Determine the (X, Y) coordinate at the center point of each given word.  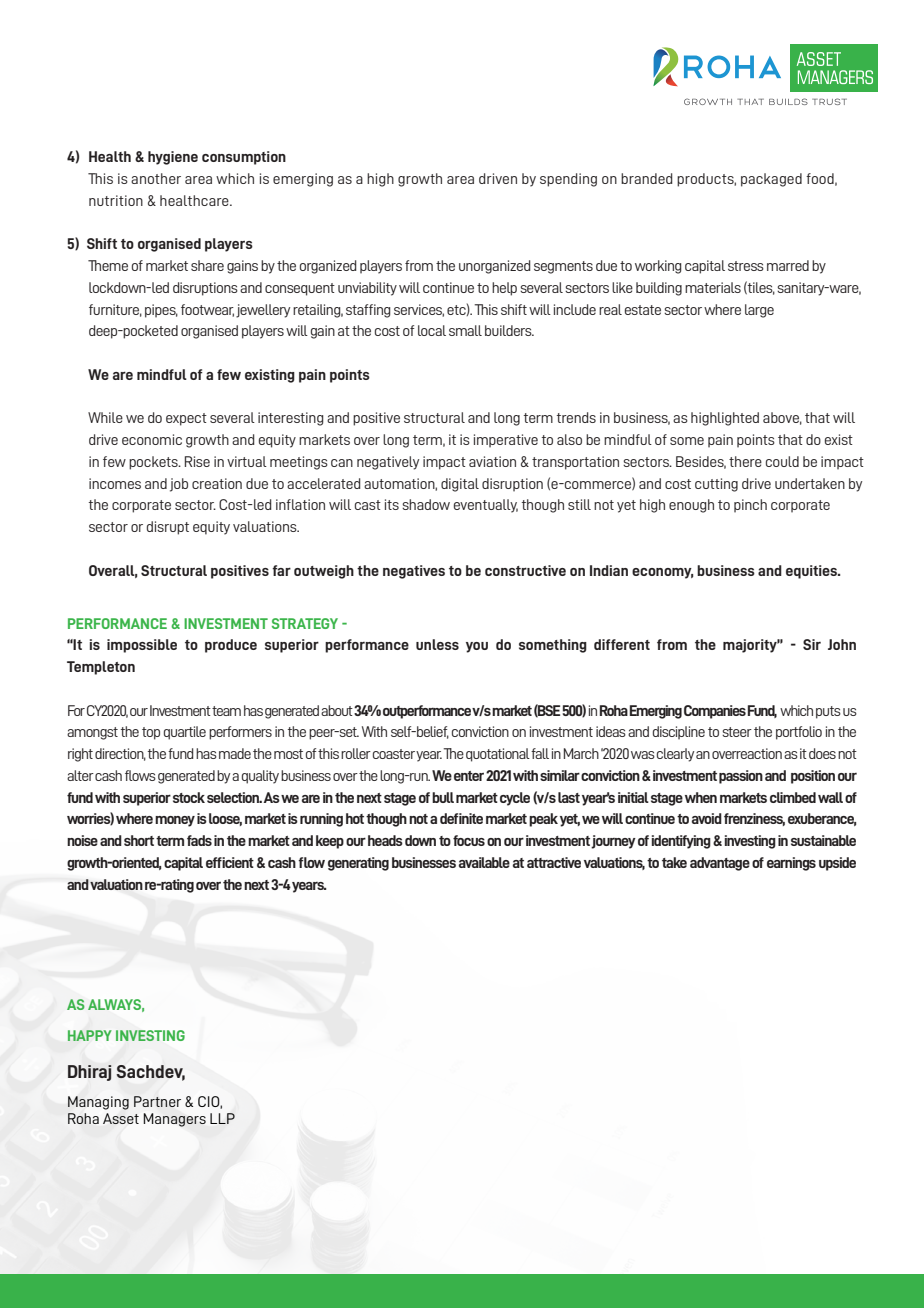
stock (189, 797)
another (156, 178)
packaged (771, 180)
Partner (157, 1101)
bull (443, 797)
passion (741, 777)
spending (568, 180)
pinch (750, 506)
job (179, 485)
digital (460, 485)
